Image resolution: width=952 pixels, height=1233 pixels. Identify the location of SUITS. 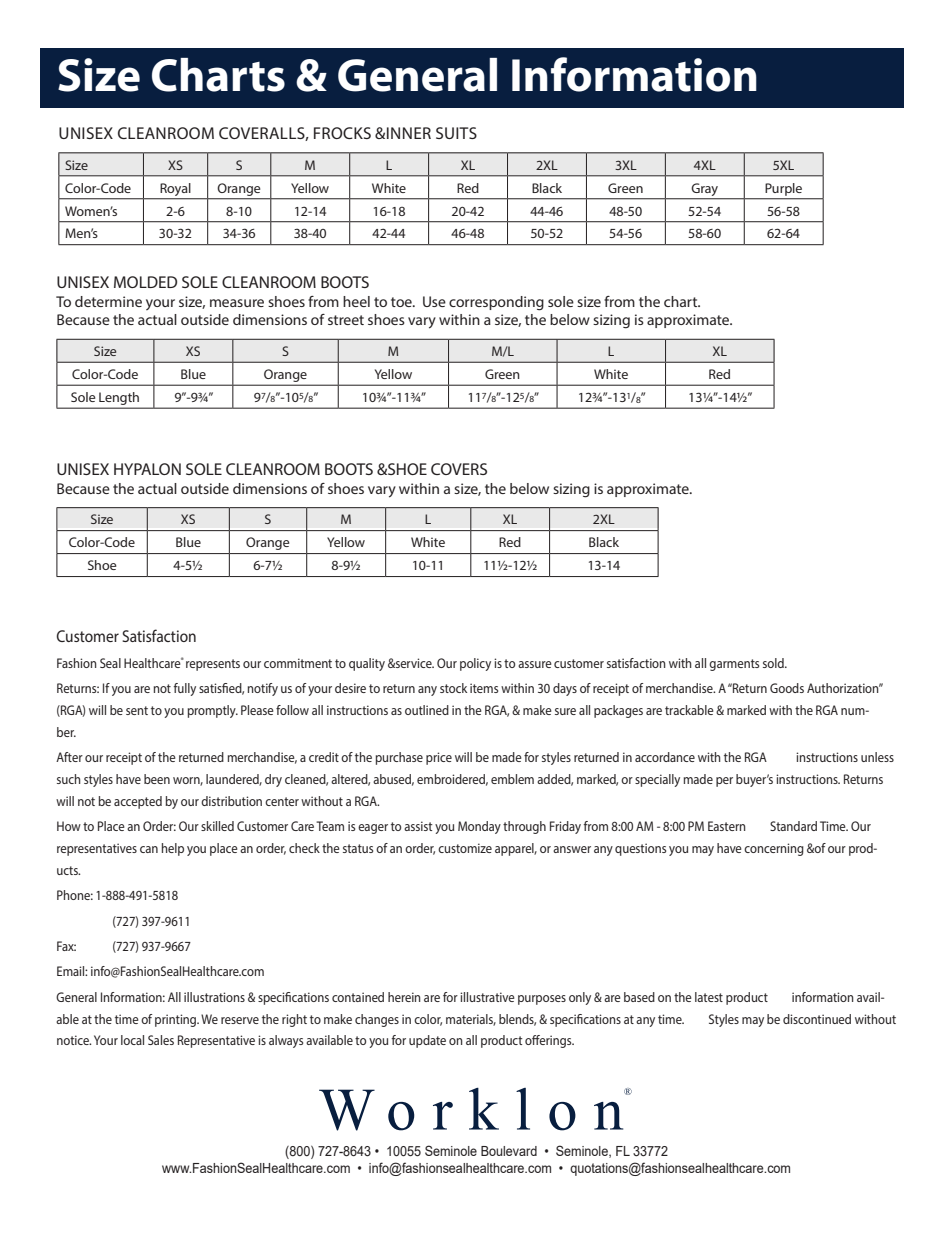
(456, 133).
